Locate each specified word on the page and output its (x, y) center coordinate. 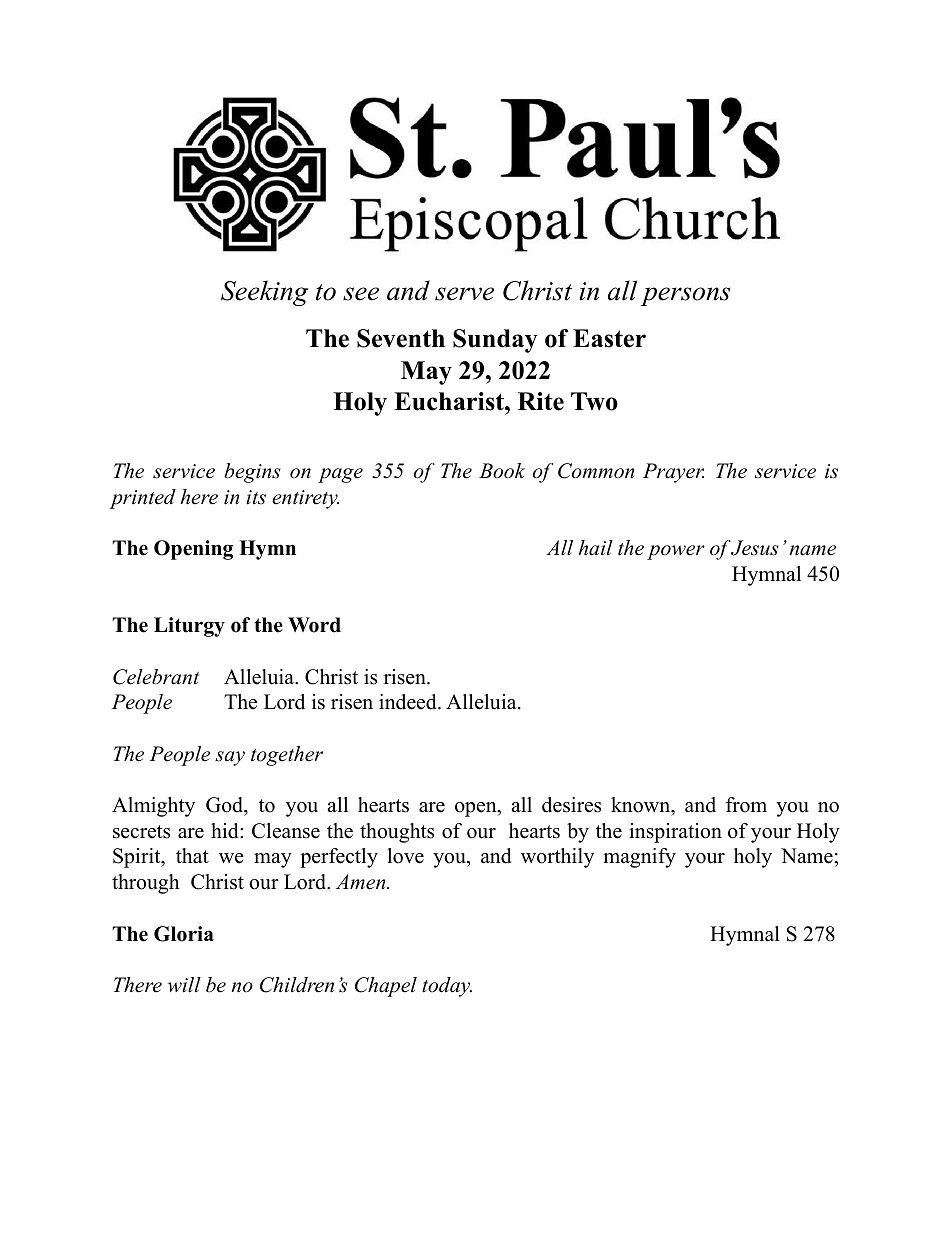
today (447, 987)
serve (464, 294)
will (184, 985)
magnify (639, 858)
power (676, 552)
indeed (409, 702)
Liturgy (189, 627)
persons (685, 296)
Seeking (264, 293)
